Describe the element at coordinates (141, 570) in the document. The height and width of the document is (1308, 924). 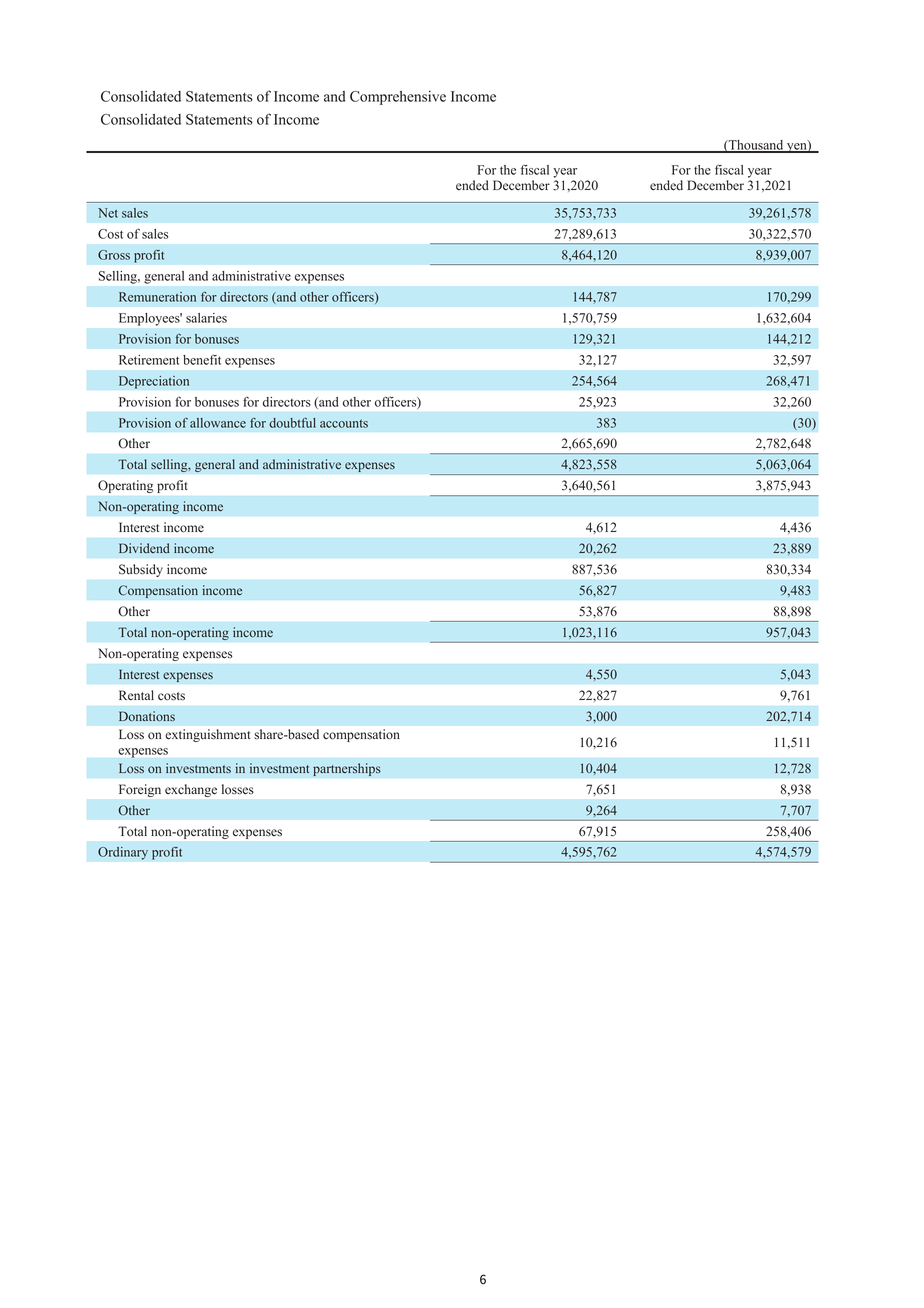
I see `Subsidy` at that location.
